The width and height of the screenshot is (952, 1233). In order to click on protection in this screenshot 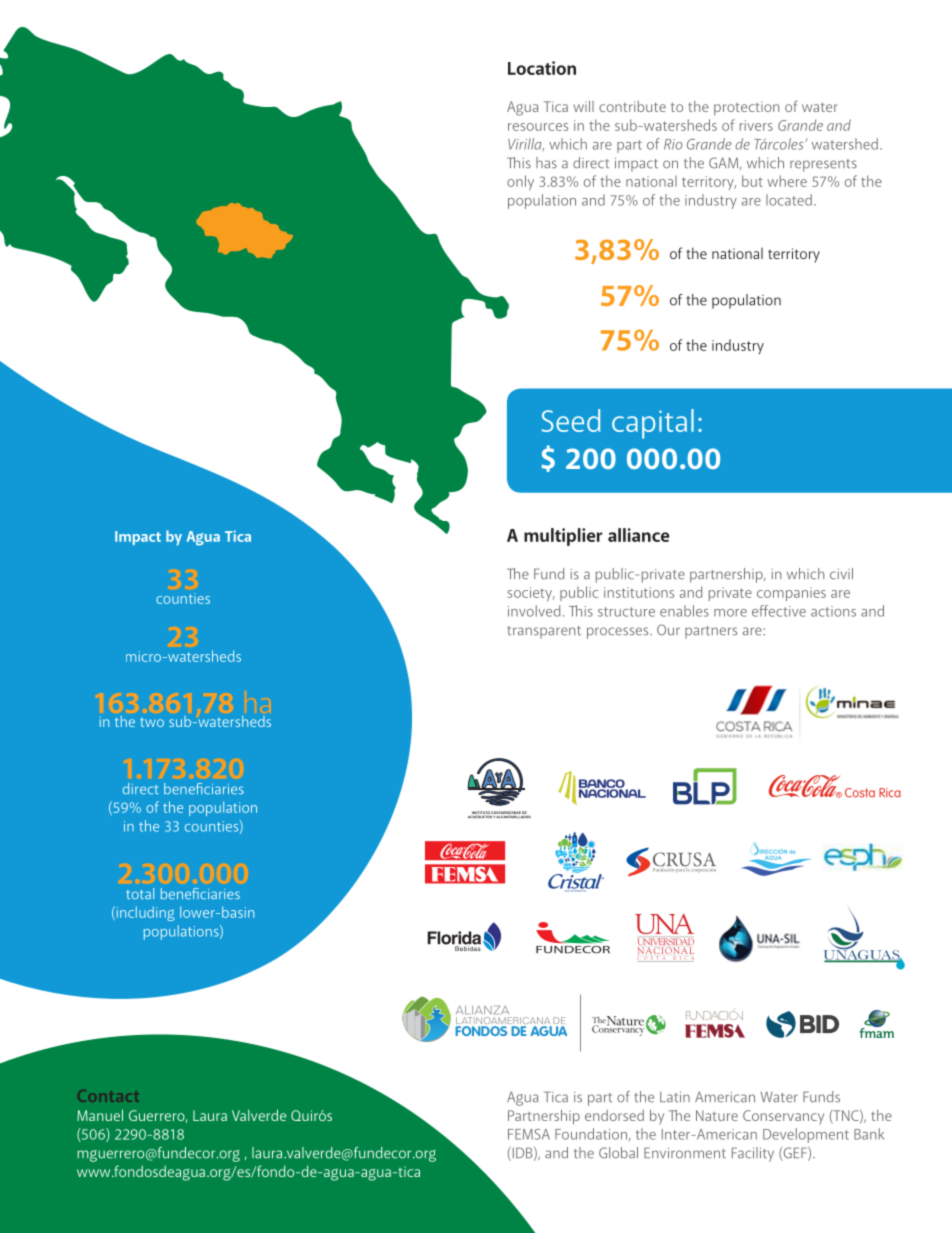, I will do `click(746, 108)`.
